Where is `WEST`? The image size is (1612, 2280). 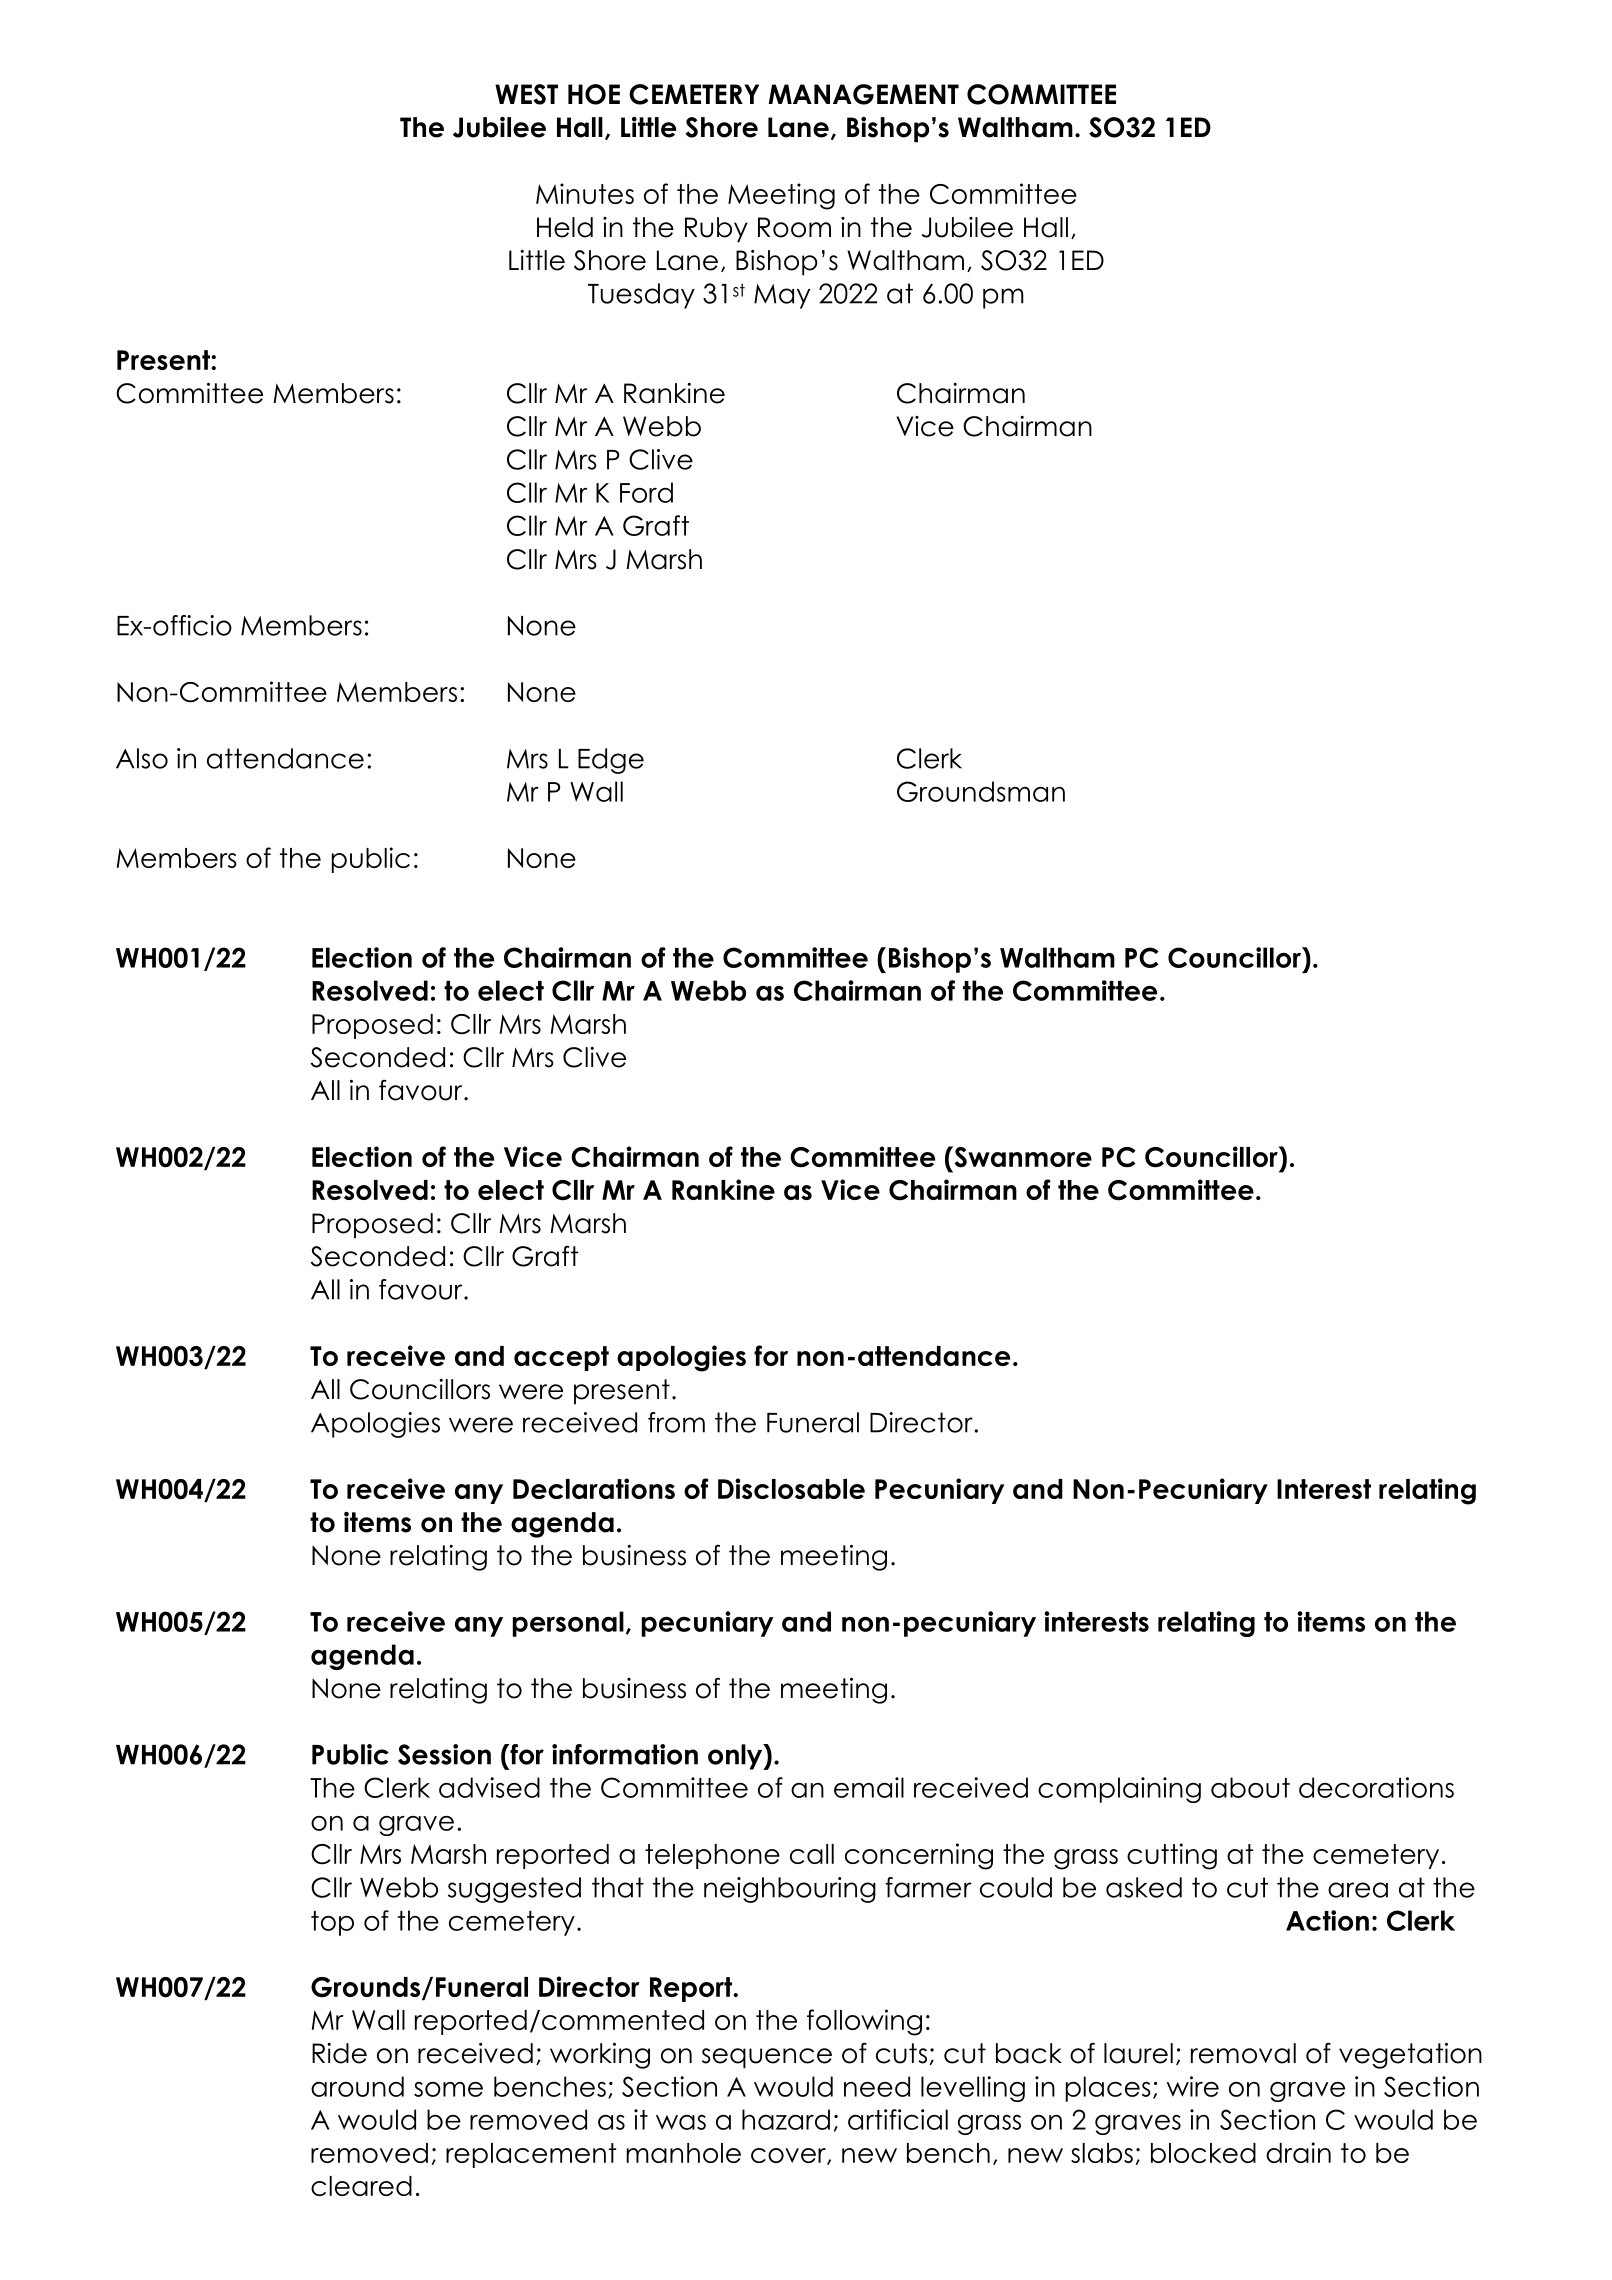 WEST is located at coordinates (526, 94).
